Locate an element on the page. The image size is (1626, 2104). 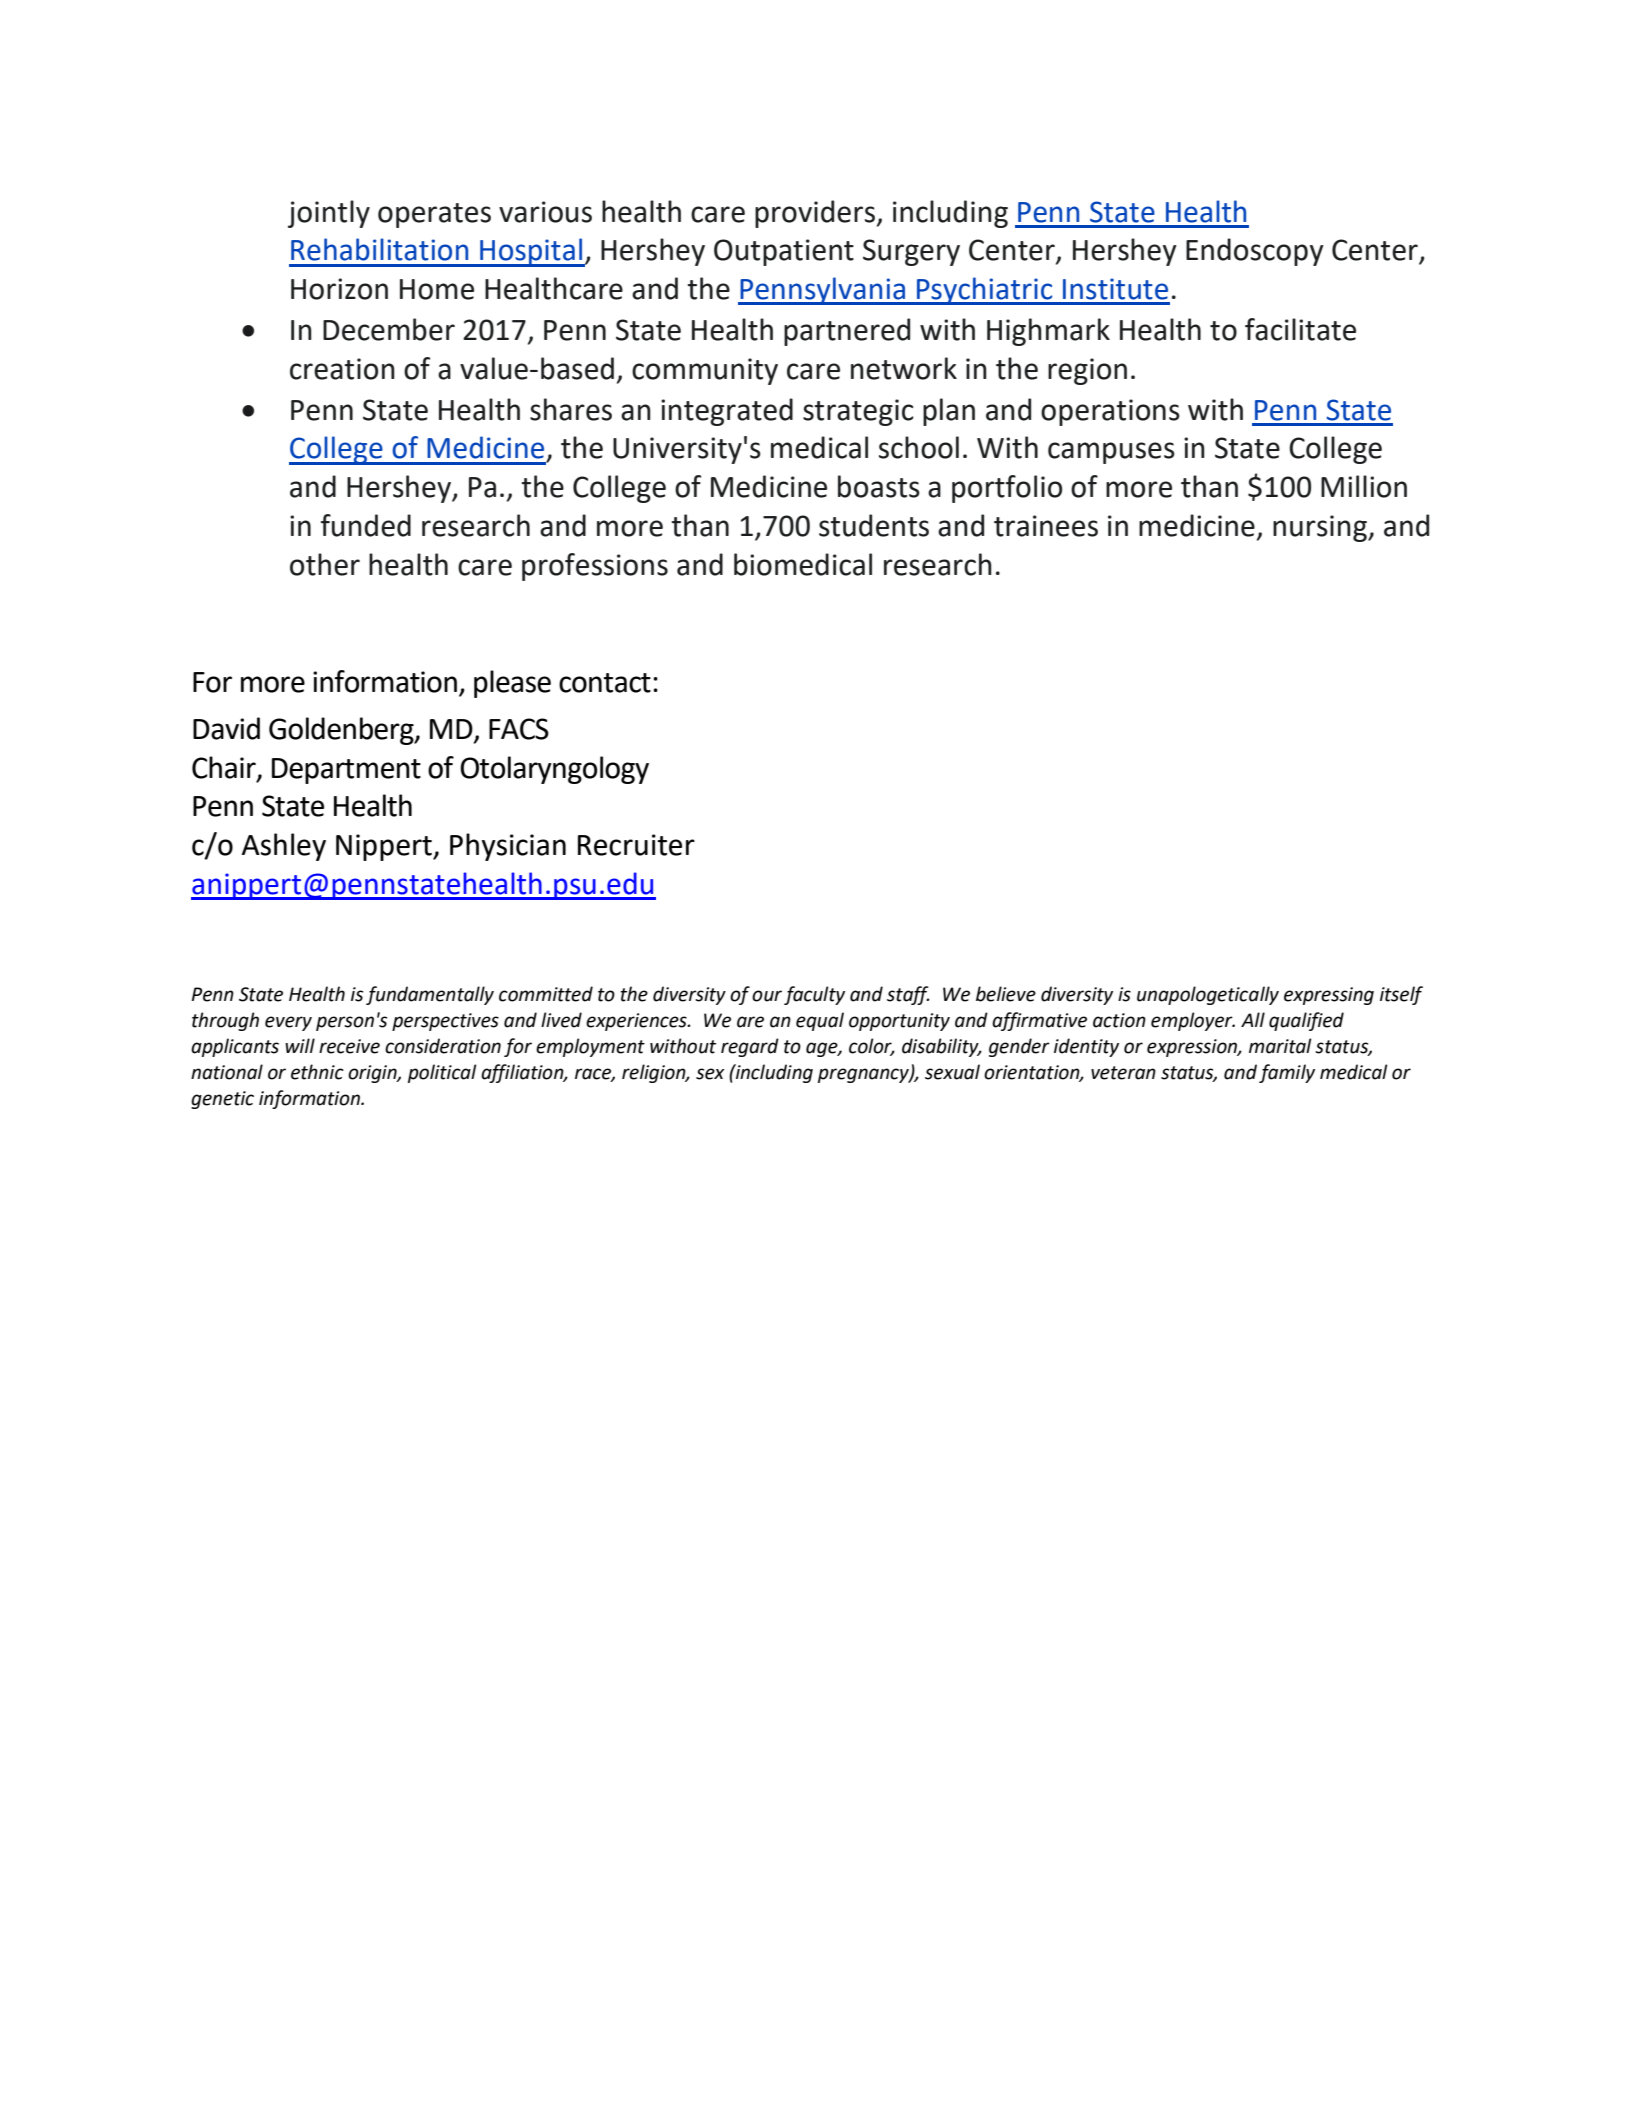
Outpatient is located at coordinates (784, 252).
